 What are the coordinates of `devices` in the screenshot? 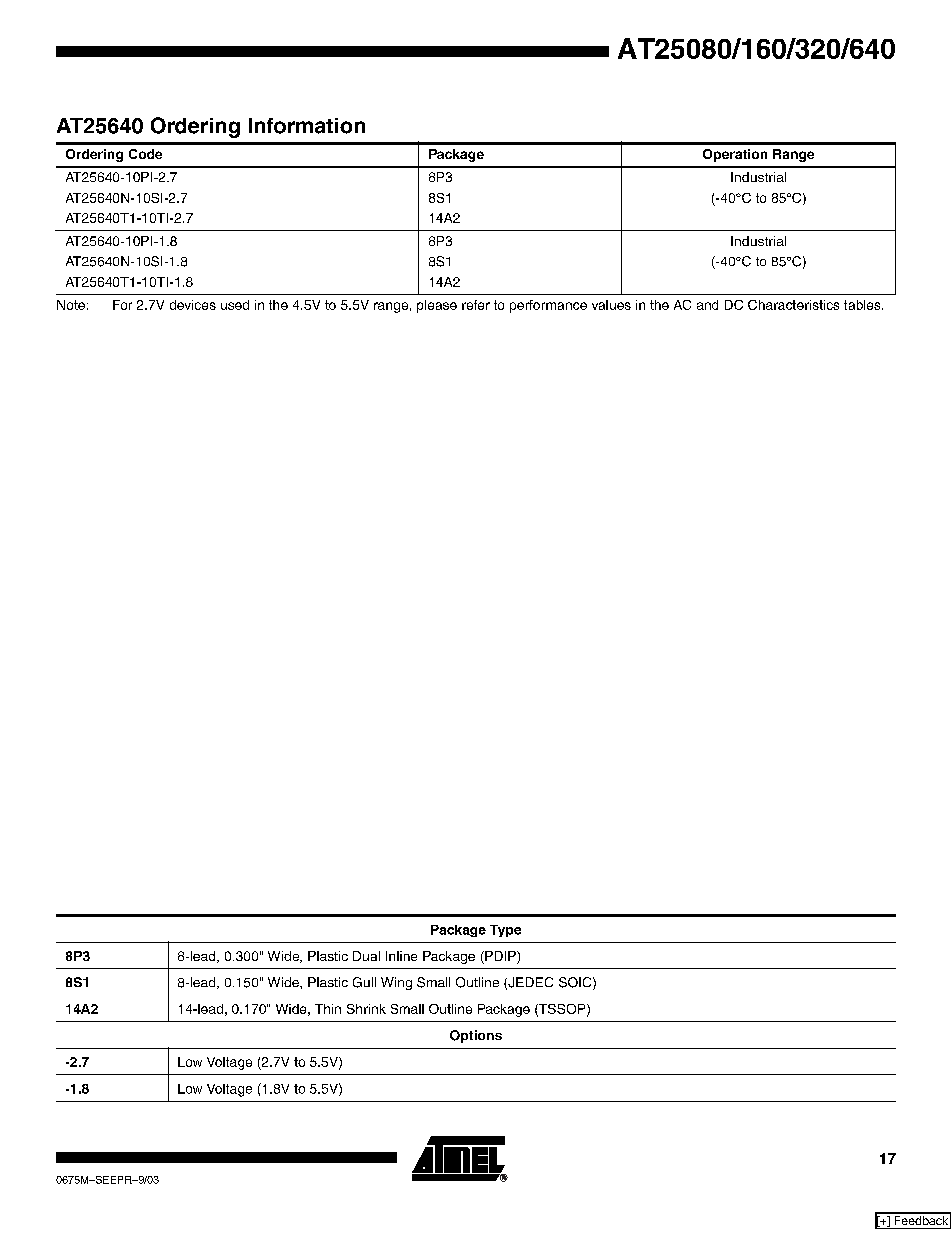 It's located at (193, 305).
